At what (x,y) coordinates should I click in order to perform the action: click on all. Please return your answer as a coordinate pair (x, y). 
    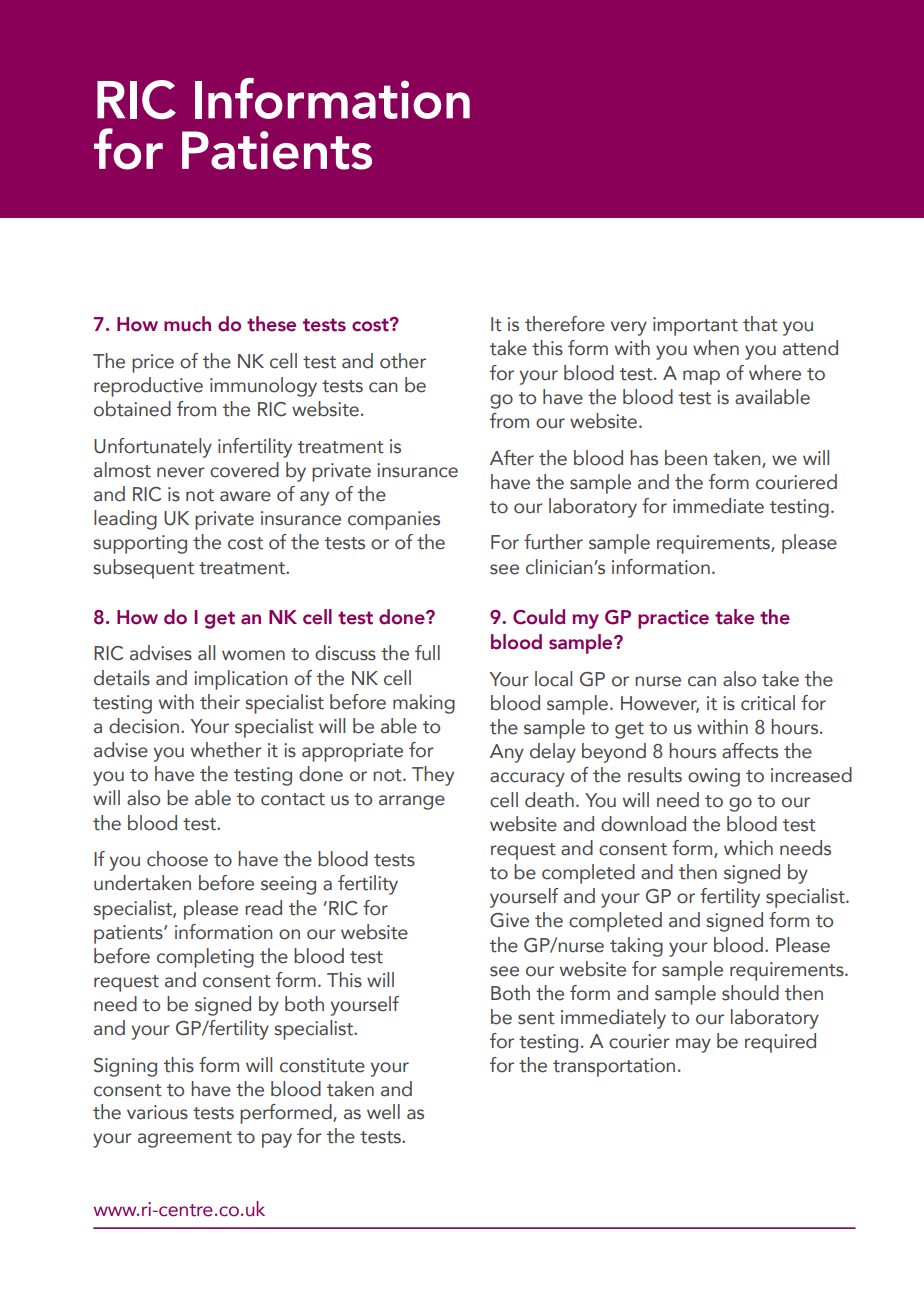
    Looking at the image, I should click on (206, 653).
